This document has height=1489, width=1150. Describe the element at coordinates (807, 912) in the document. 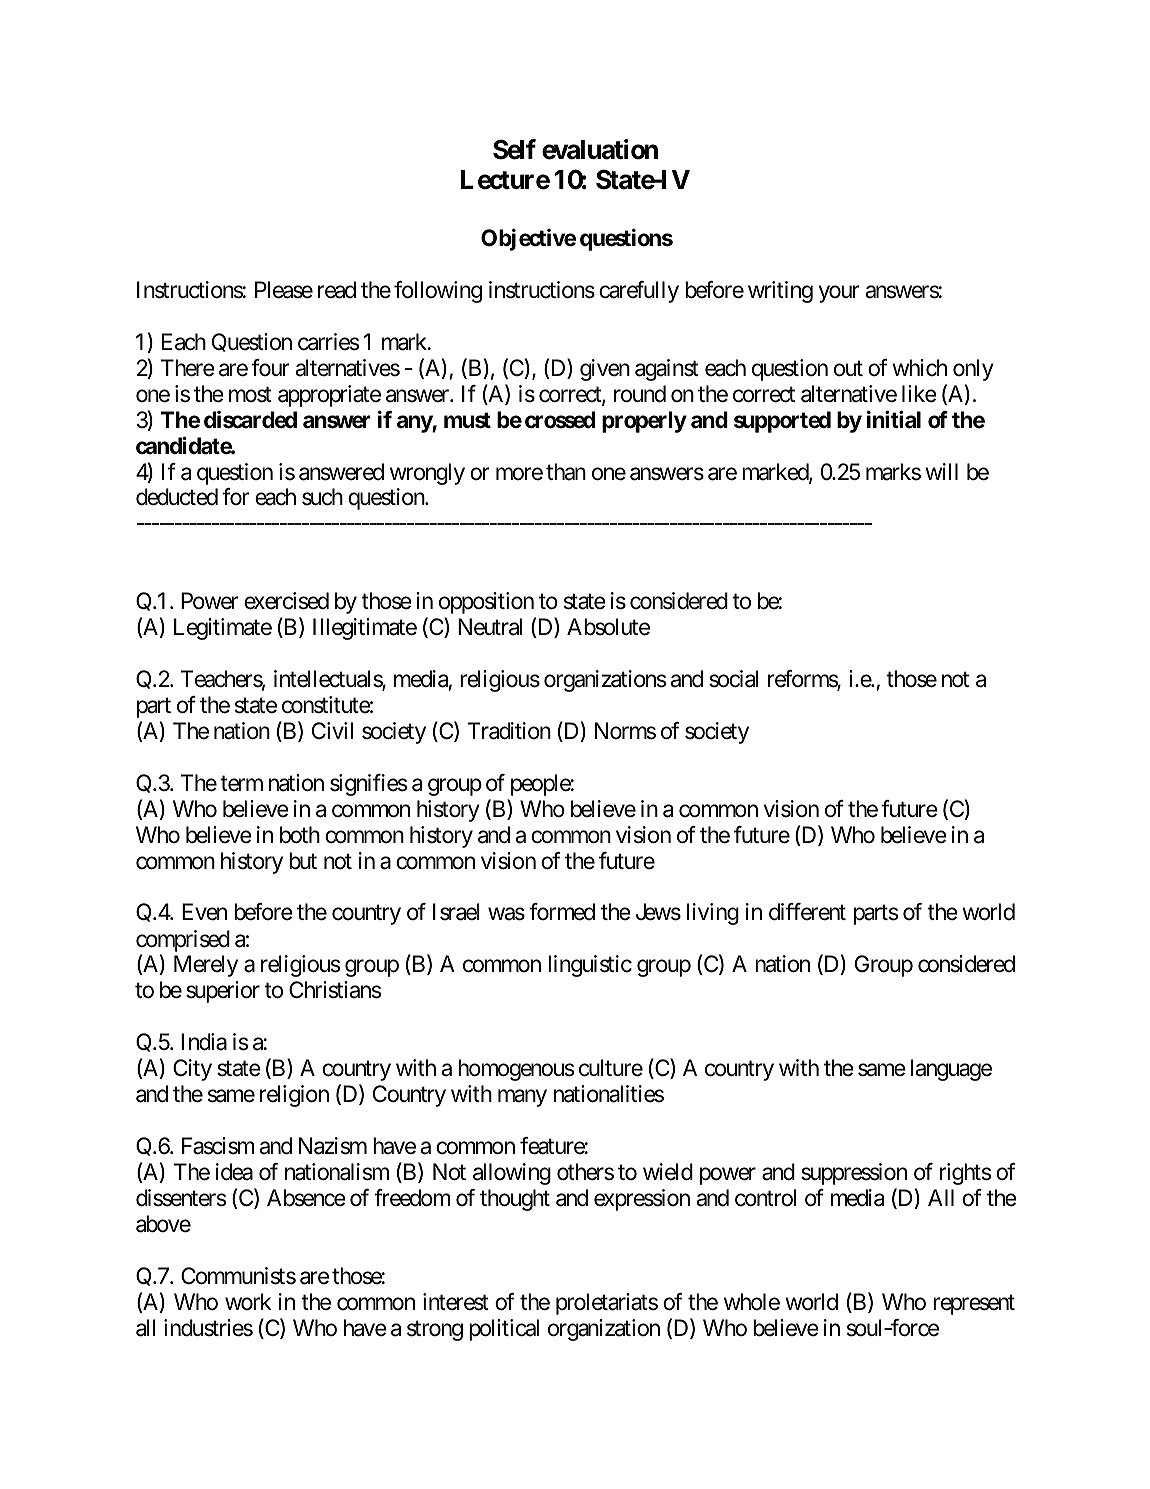

I see `different` at that location.
